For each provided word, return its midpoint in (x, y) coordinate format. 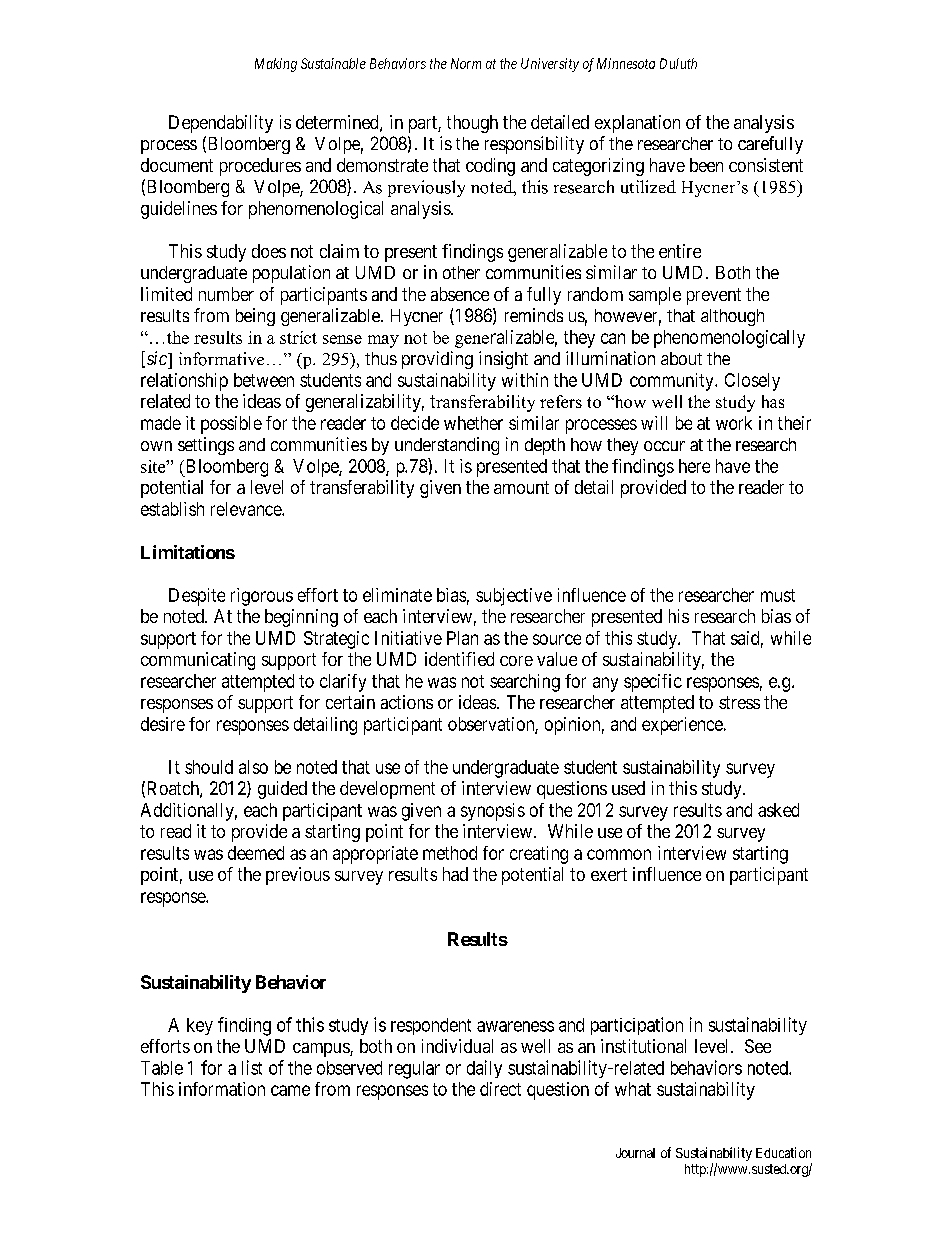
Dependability (221, 124)
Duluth (678, 63)
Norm (466, 63)
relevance (247, 509)
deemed (256, 853)
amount (521, 487)
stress (739, 702)
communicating (198, 661)
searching (525, 683)
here (694, 466)
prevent (714, 296)
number (226, 294)
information (222, 1089)
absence (460, 294)
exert (609, 874)
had (455, 874)
